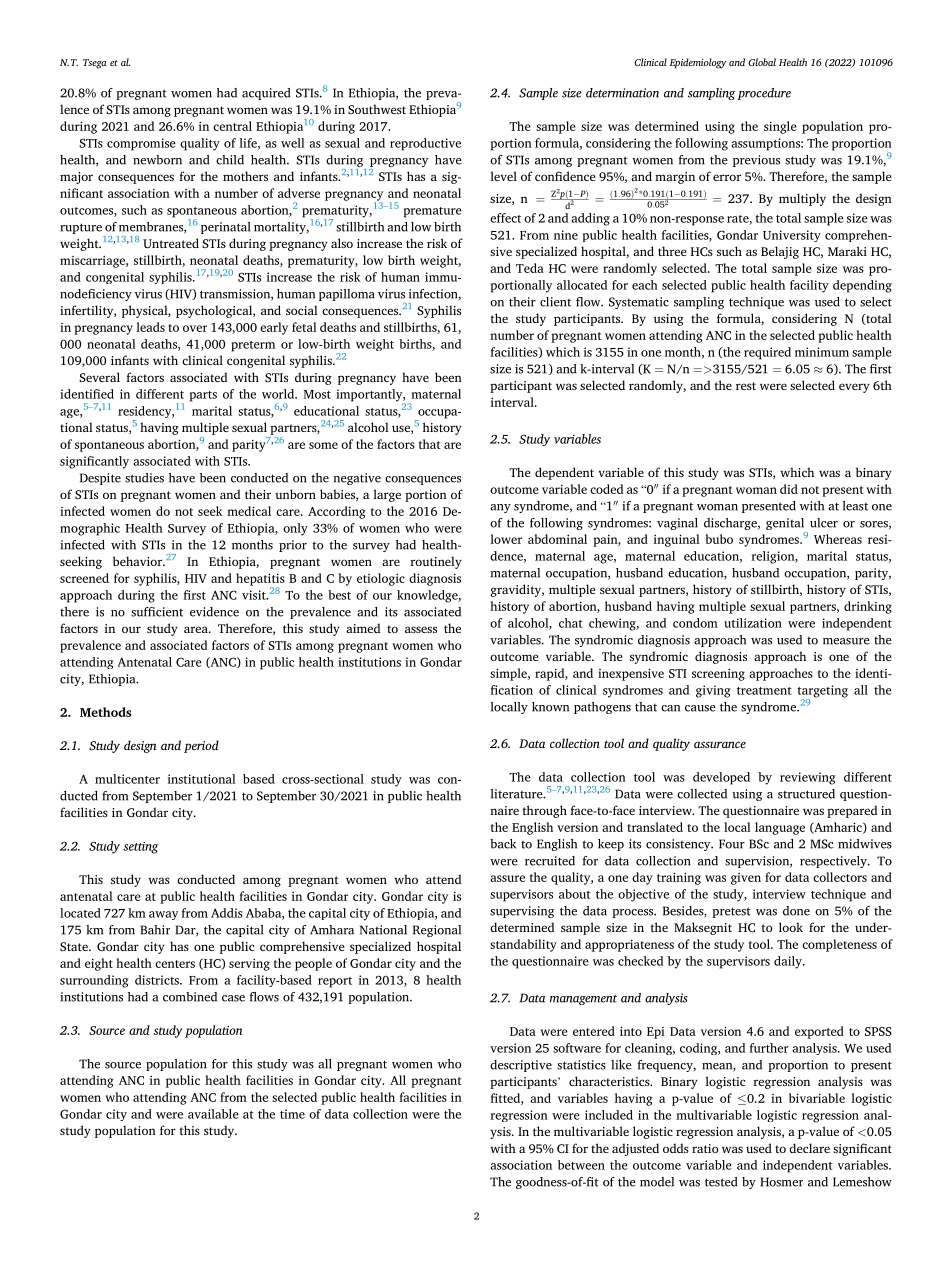 This document has height=1270, width=952. Describe the element at coordinates (425, 144) in the document. I see `reproductive` at that location.
